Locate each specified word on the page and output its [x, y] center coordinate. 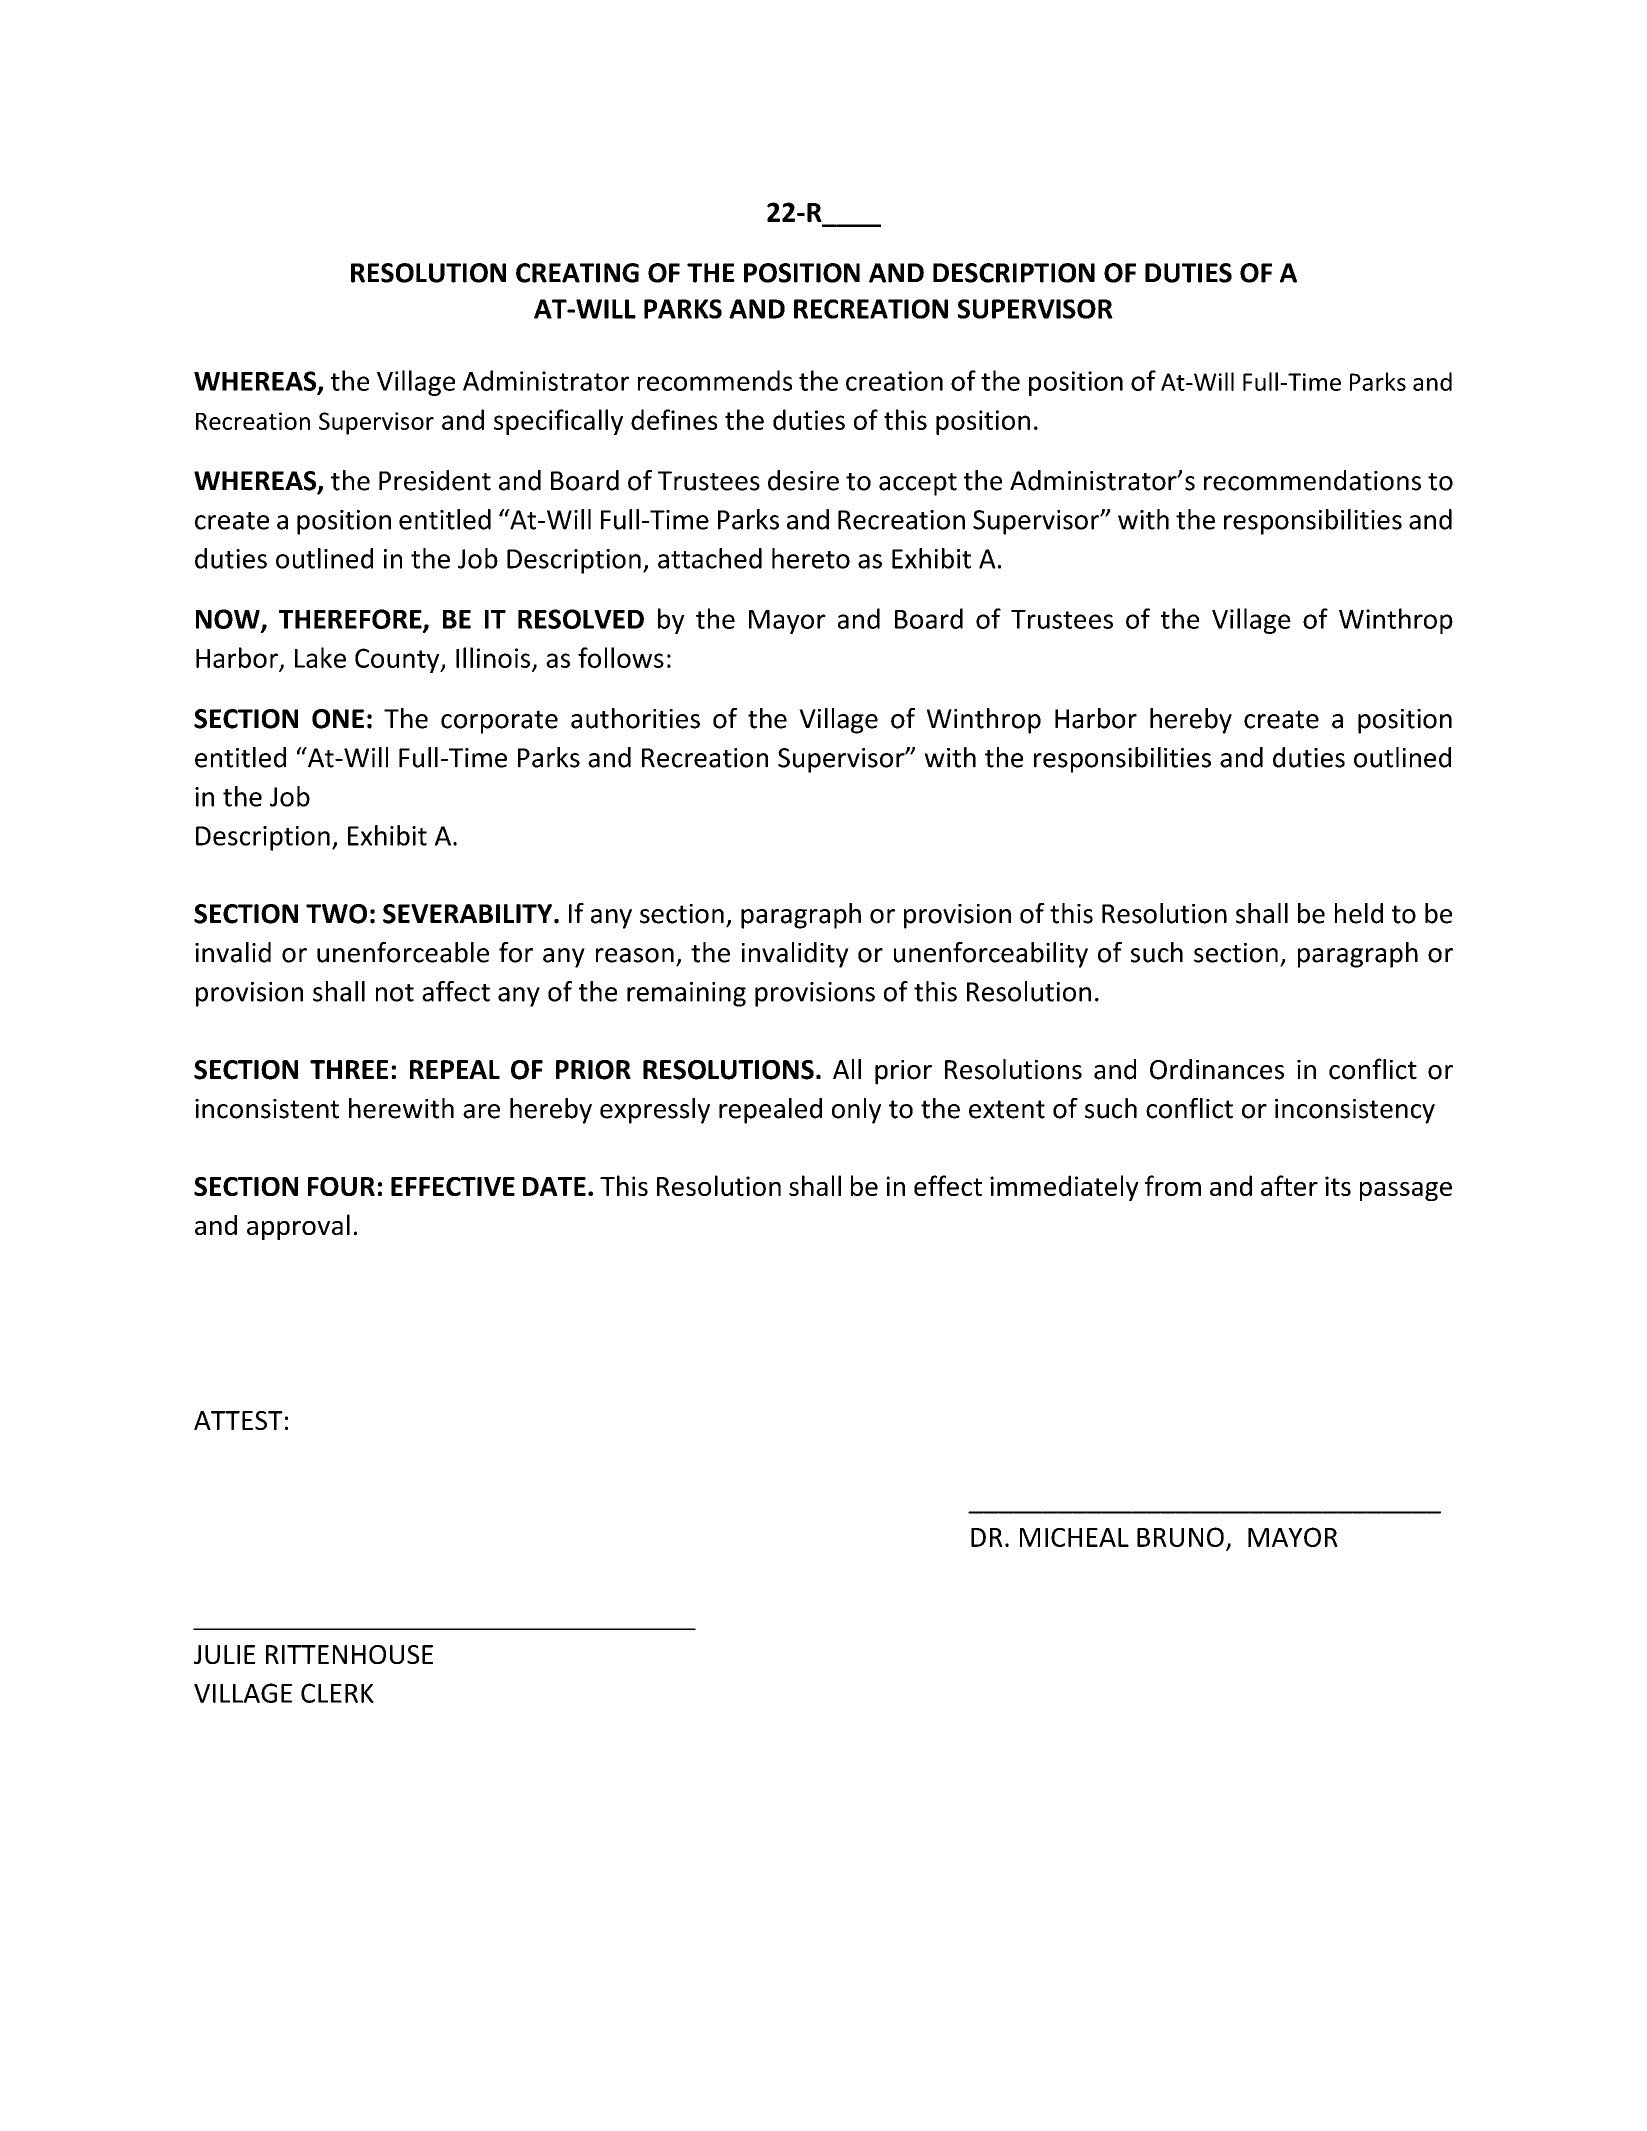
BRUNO [1180, 1537]
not [395, 993]
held [1359, 913]
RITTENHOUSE [349, 1654]
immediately [1064, 1188]
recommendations [1312, 480]
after [1289, 1185]
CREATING [577, 273]
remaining [686, 994]
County [398, 660]
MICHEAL [1074, 1537]
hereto [811, 558]
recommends [715, 380]
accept [918, 484]
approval [298, 1227]
